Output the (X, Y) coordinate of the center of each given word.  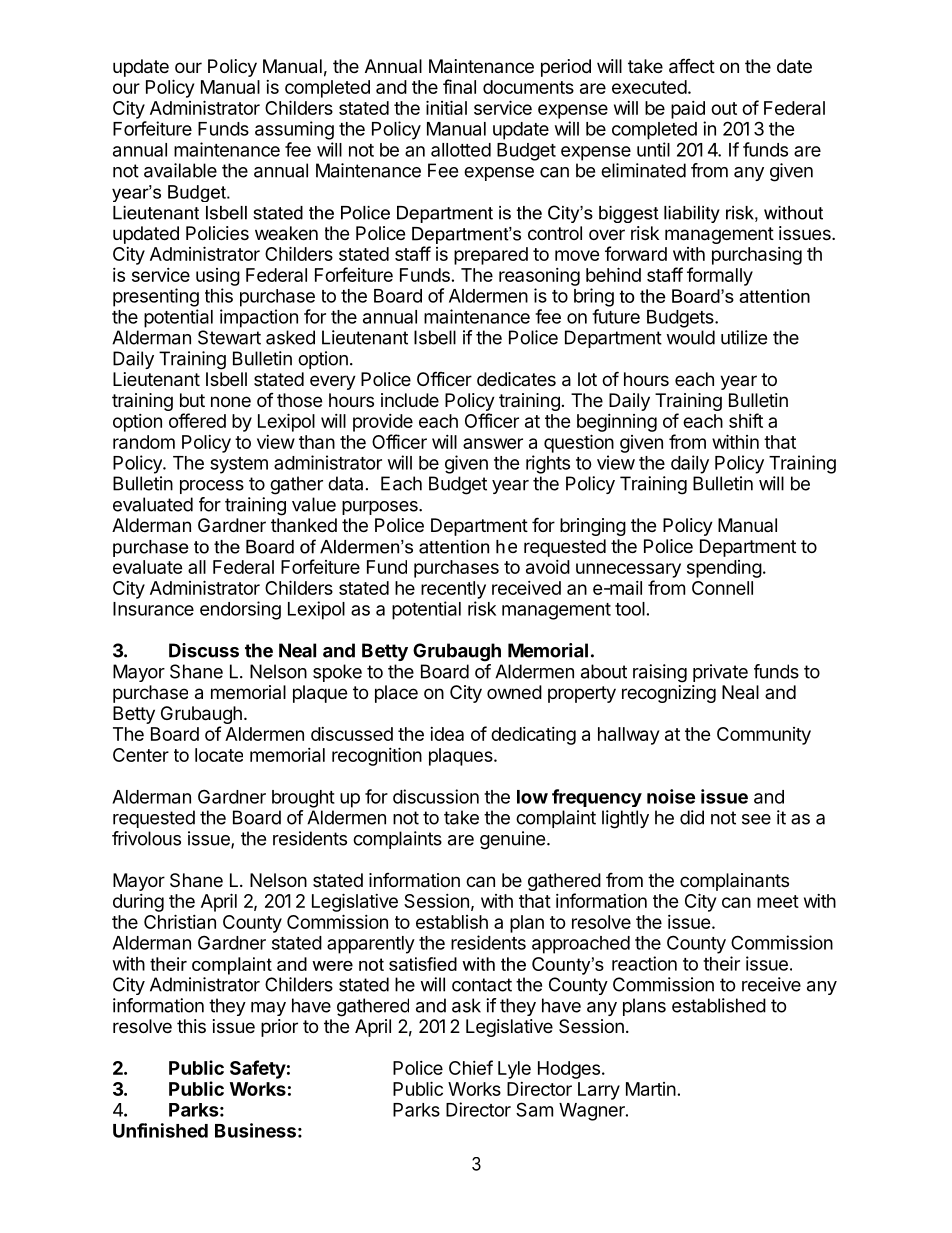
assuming (294, 130)
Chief (471, 1067)
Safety (258, 1069)
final (459, 86)
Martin (651, 1089)
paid (688, 110)
